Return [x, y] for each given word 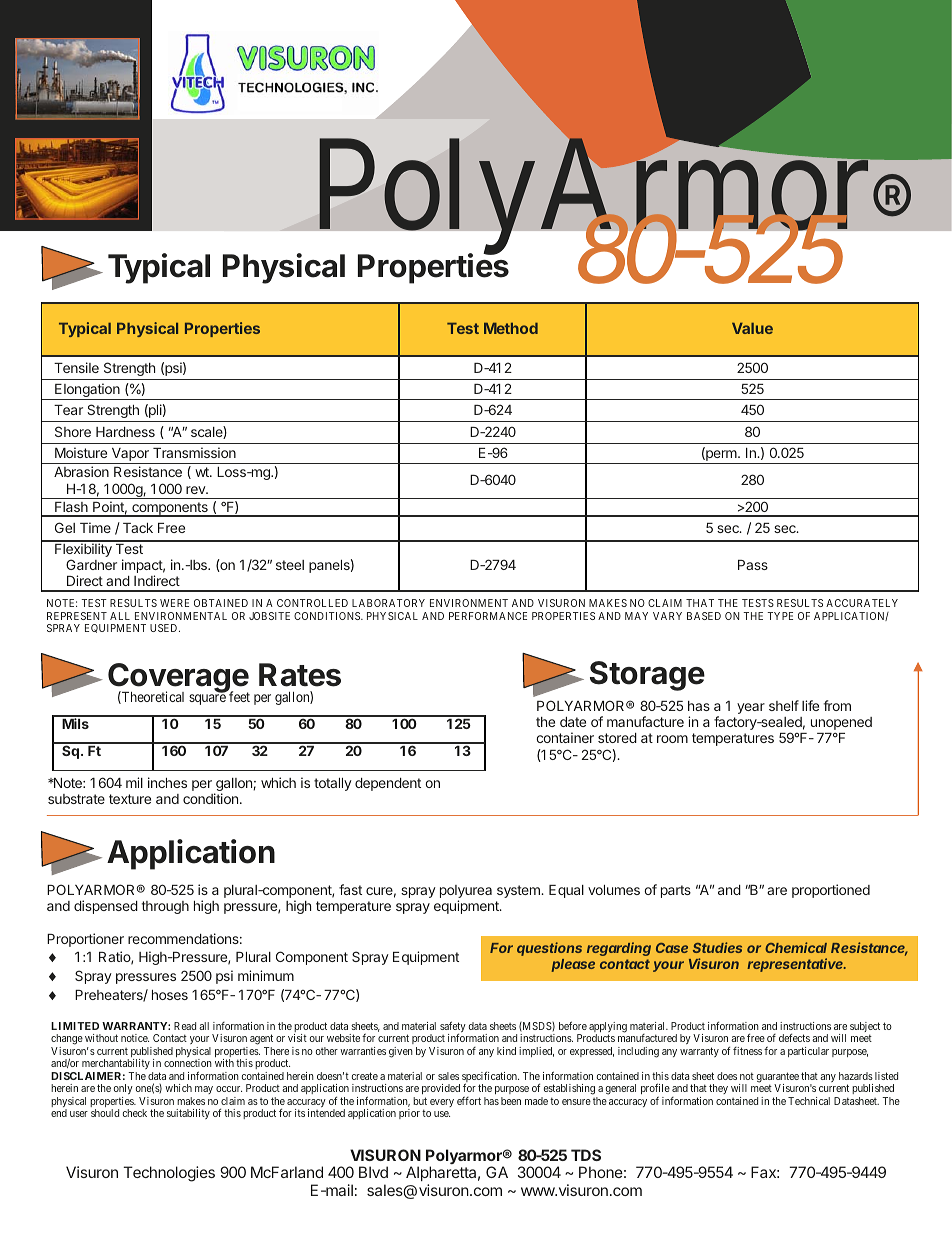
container [565, 737]
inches [167, 782]
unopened [841, 723]
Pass [753, 565]
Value [752, 328]
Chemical [796, 947]
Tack [138, 528]
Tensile [76, 367]
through [165, 907]
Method [511, 328]
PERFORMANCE [488, 616]
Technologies [169, 1174]
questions [549, 949]
